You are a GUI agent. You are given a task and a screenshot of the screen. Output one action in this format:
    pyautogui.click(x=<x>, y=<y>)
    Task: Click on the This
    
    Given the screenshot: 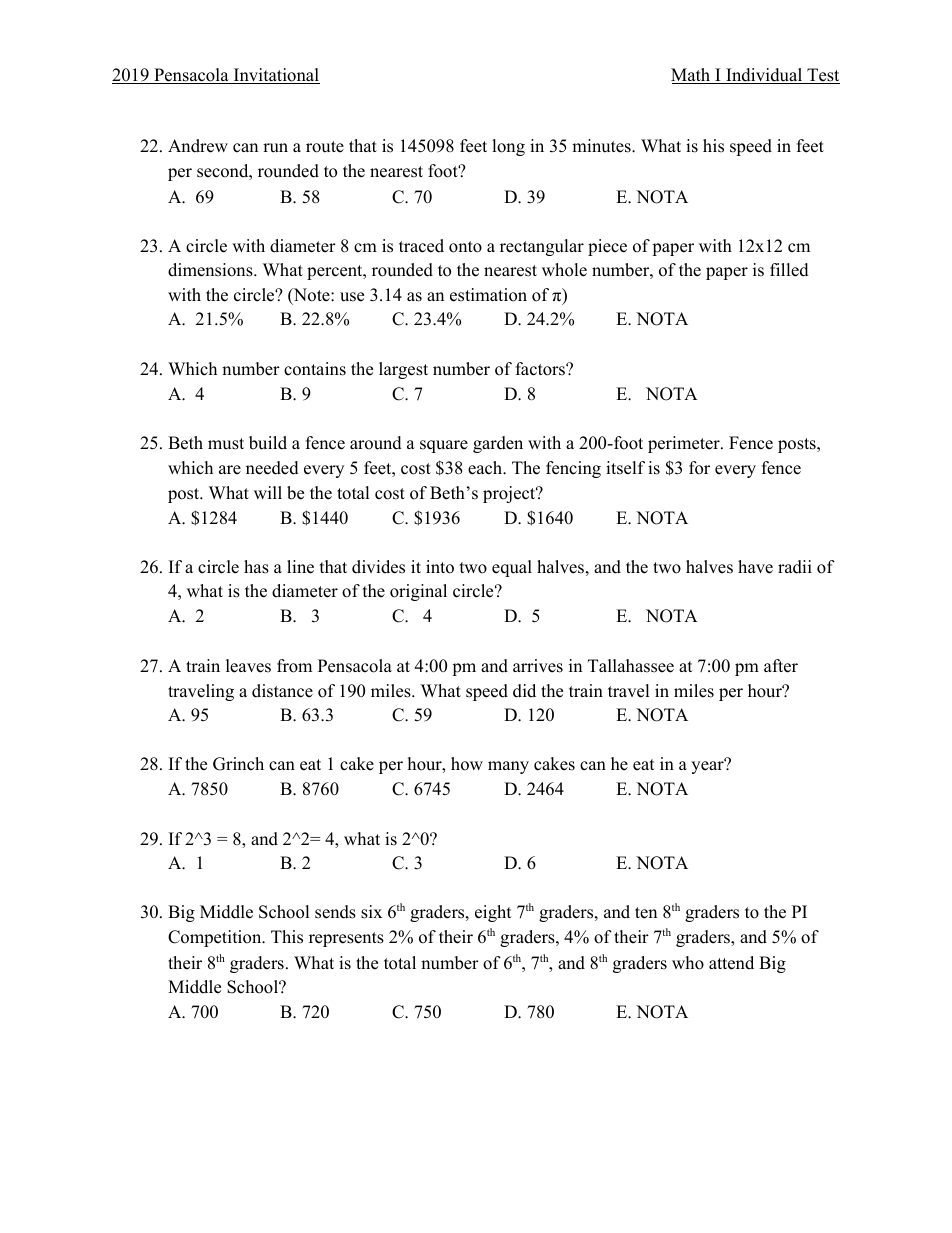 What is the action you would take?
    pyautogui.click(x=287, y=937)
